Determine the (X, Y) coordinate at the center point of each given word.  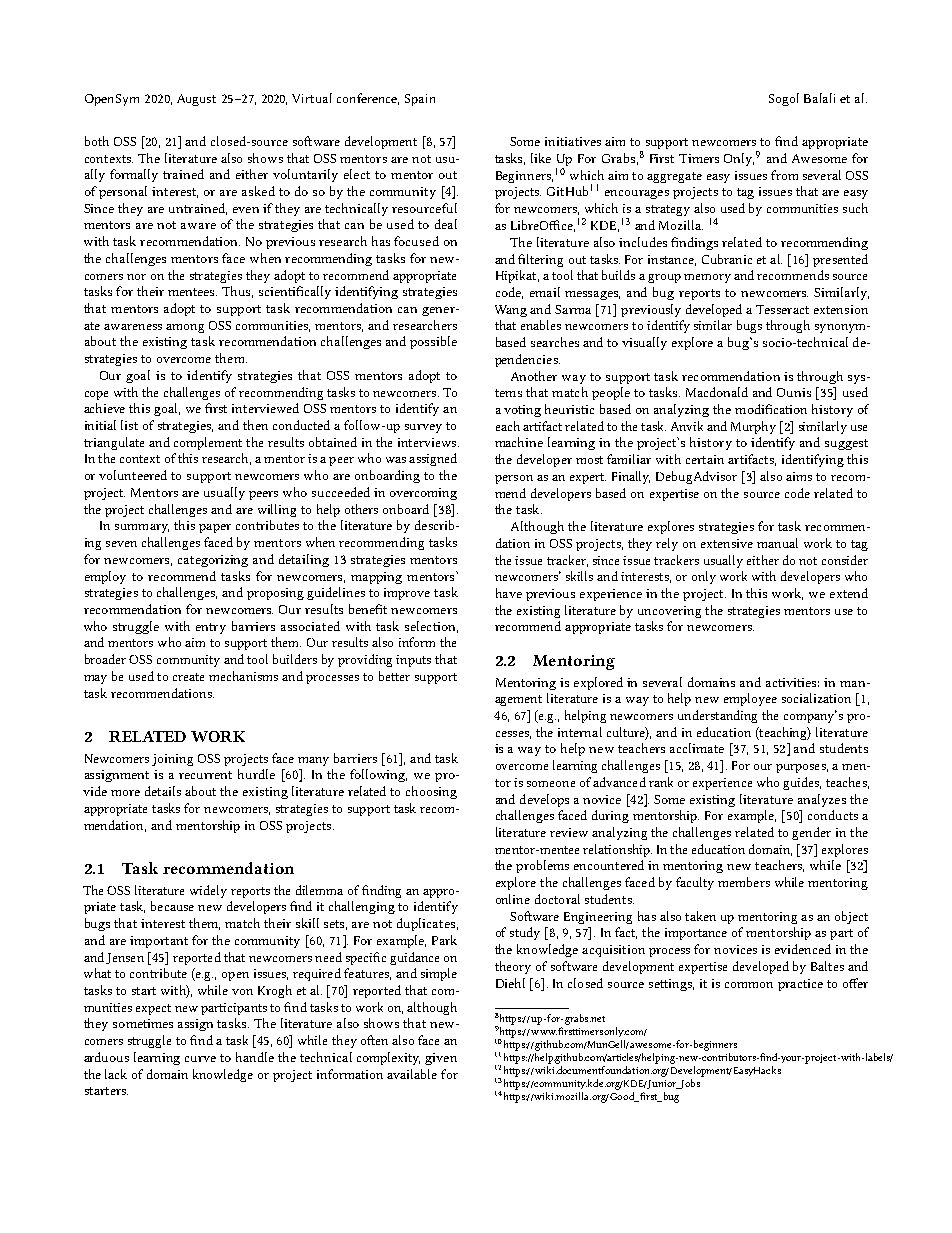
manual (777, 543)
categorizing (213, 561)
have (509, 593)
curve (200, 1059)
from (784, 175)
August (196, 100)
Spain (420, 100)
